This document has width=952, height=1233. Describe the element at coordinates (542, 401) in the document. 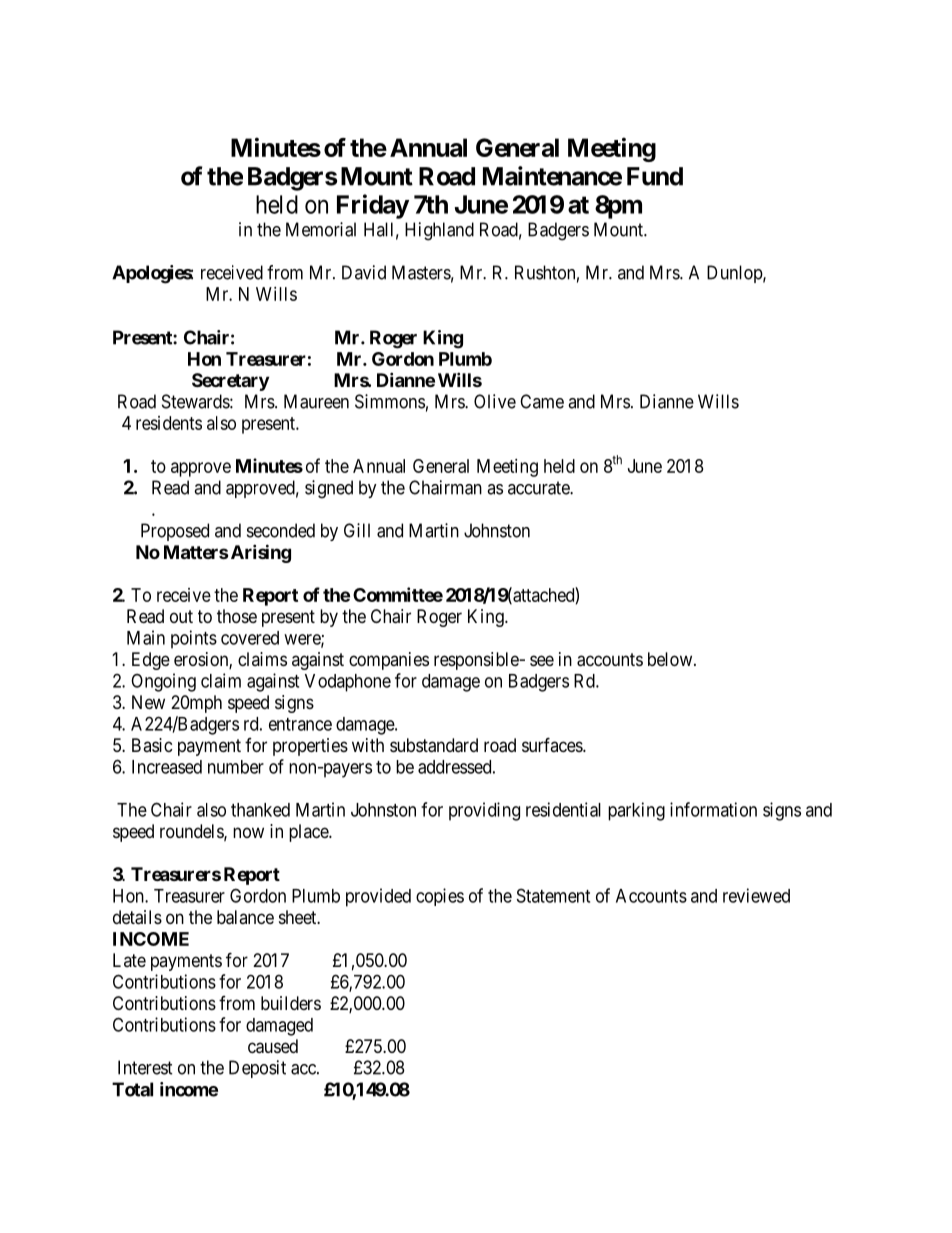

I see `Came` at that location.
